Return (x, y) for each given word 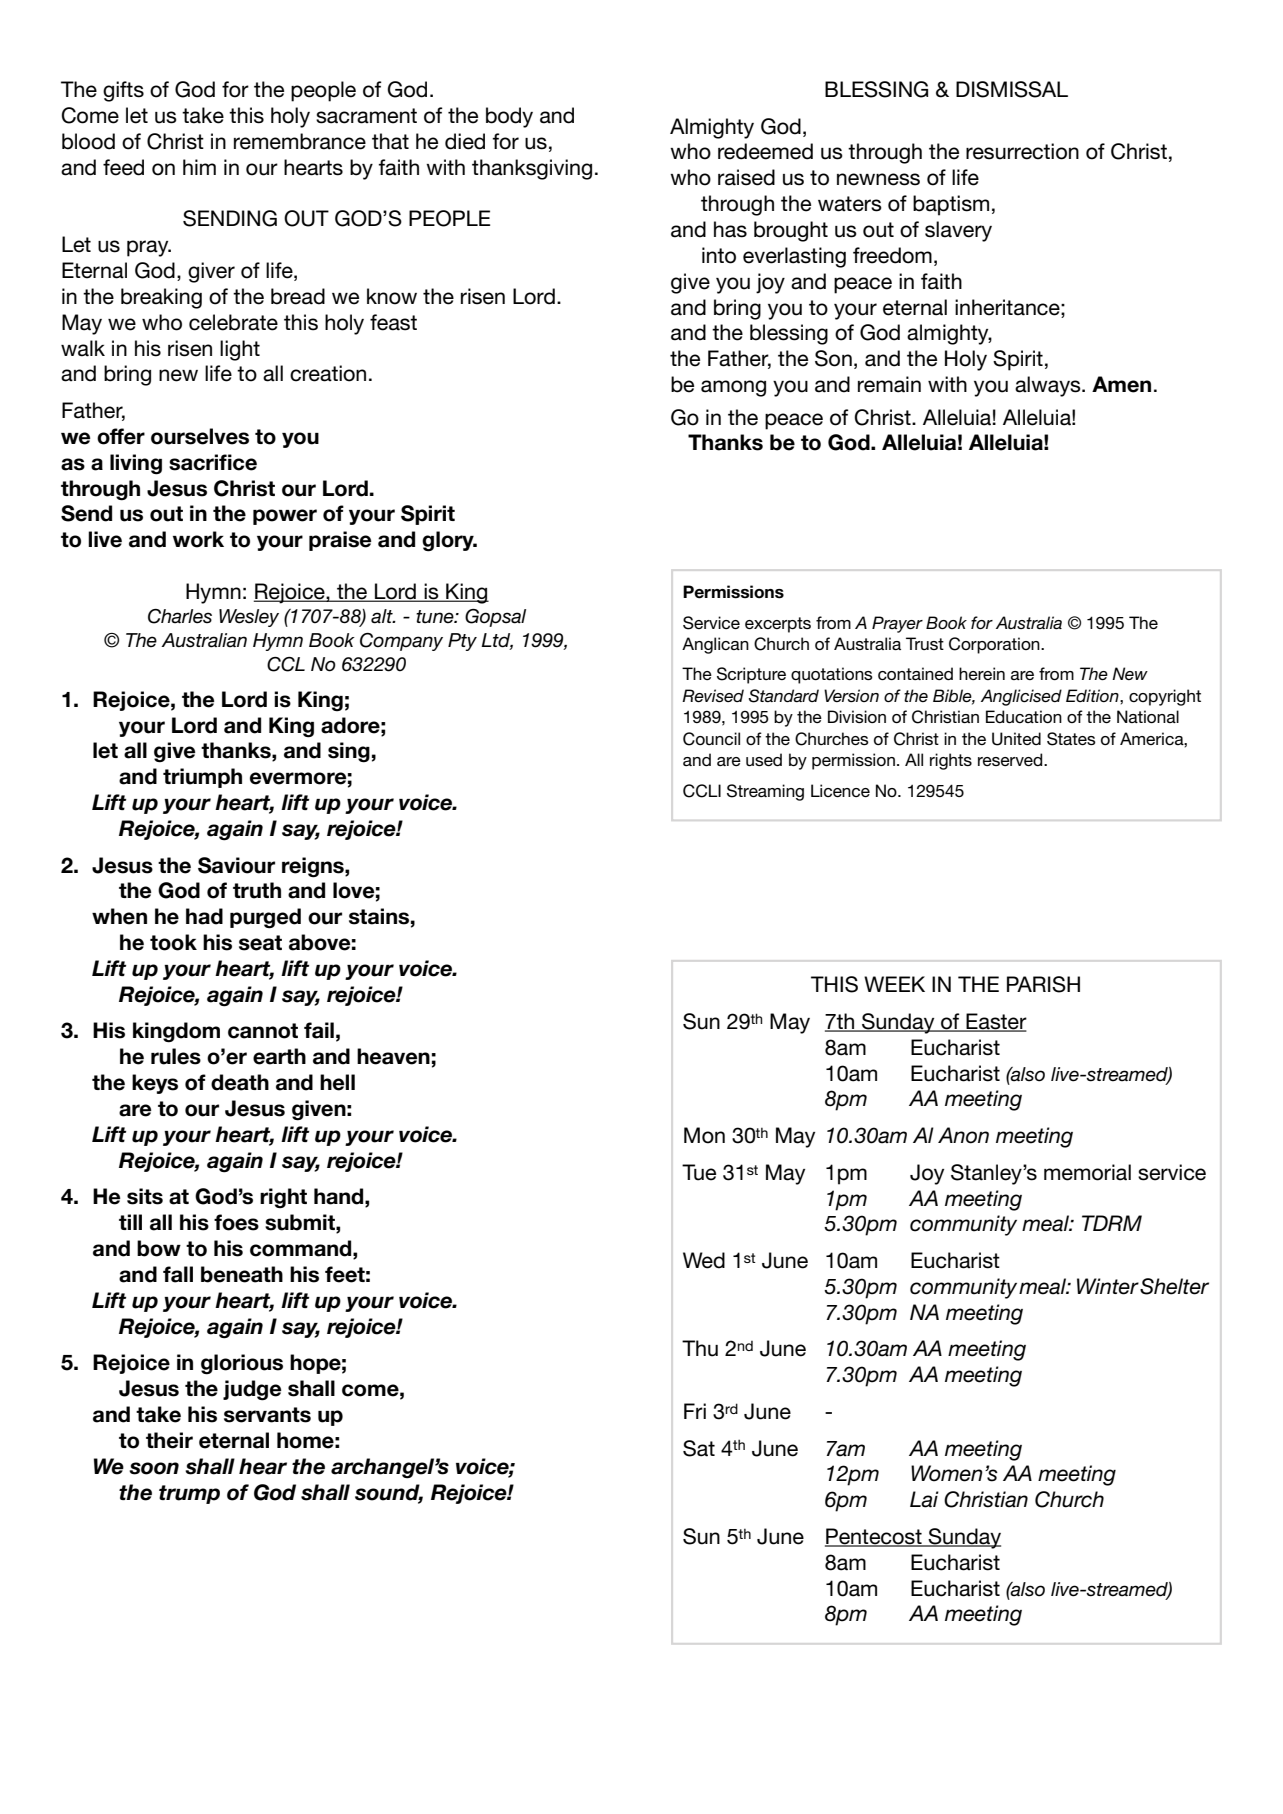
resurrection (1022, 151)
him (199, 167)
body (509, 117)
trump (189, 1494)
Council (711, 739)
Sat (699, 1448)
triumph (202, 778)
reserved (1011, 759)
